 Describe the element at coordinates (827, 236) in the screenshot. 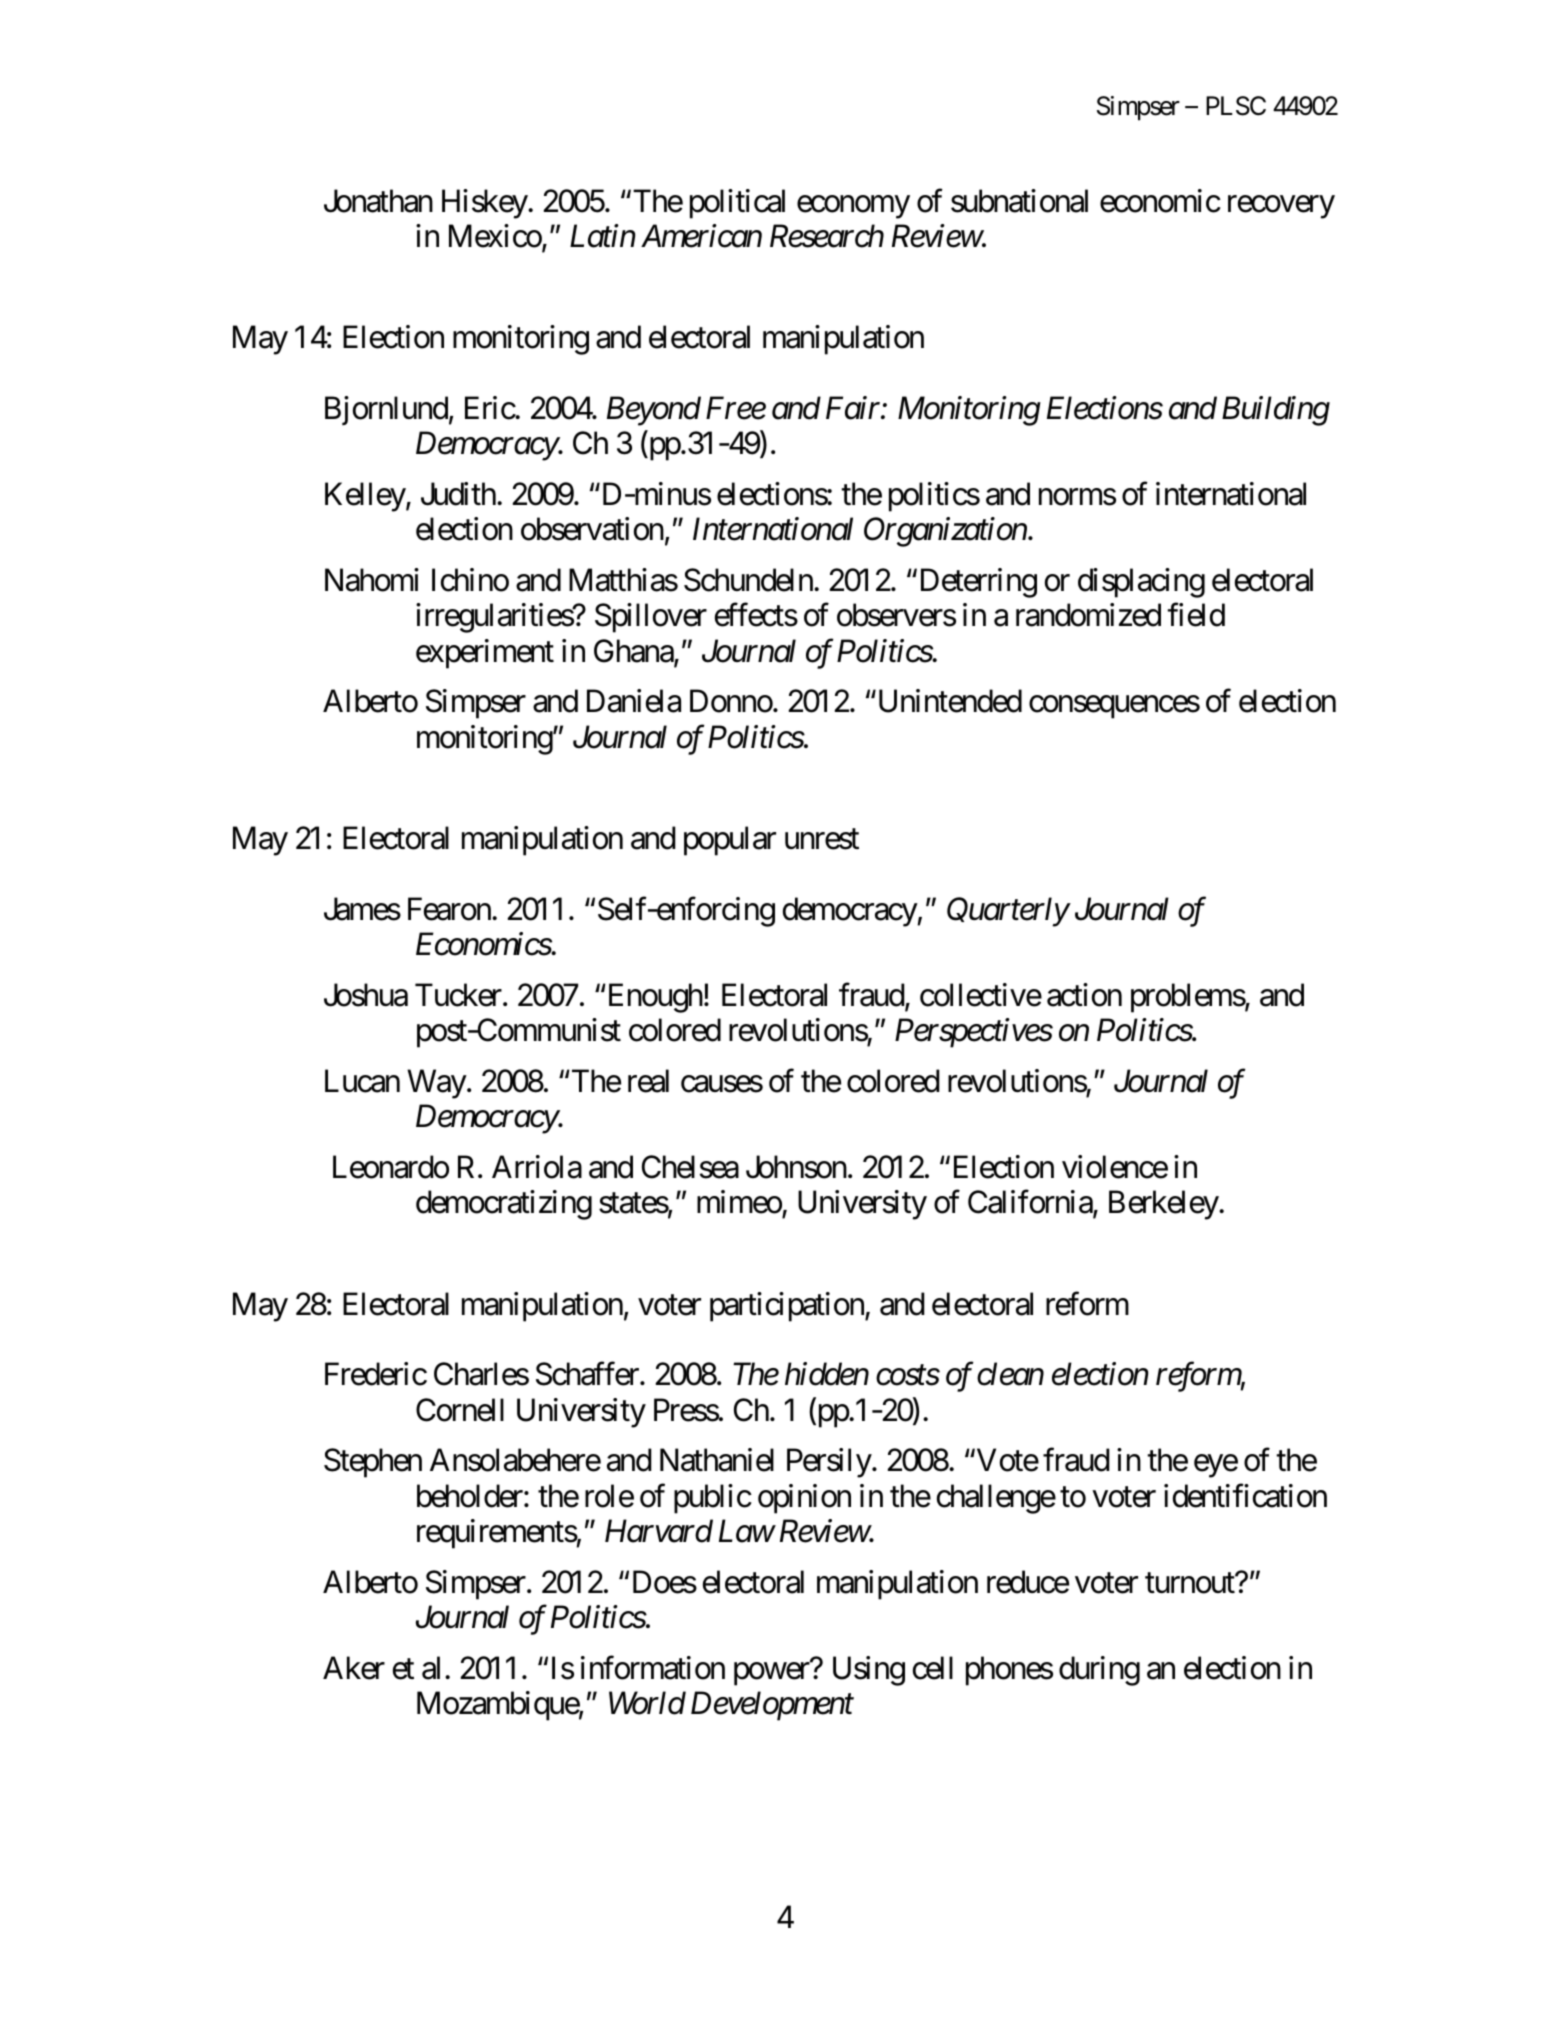

I see `Research` at that location.
